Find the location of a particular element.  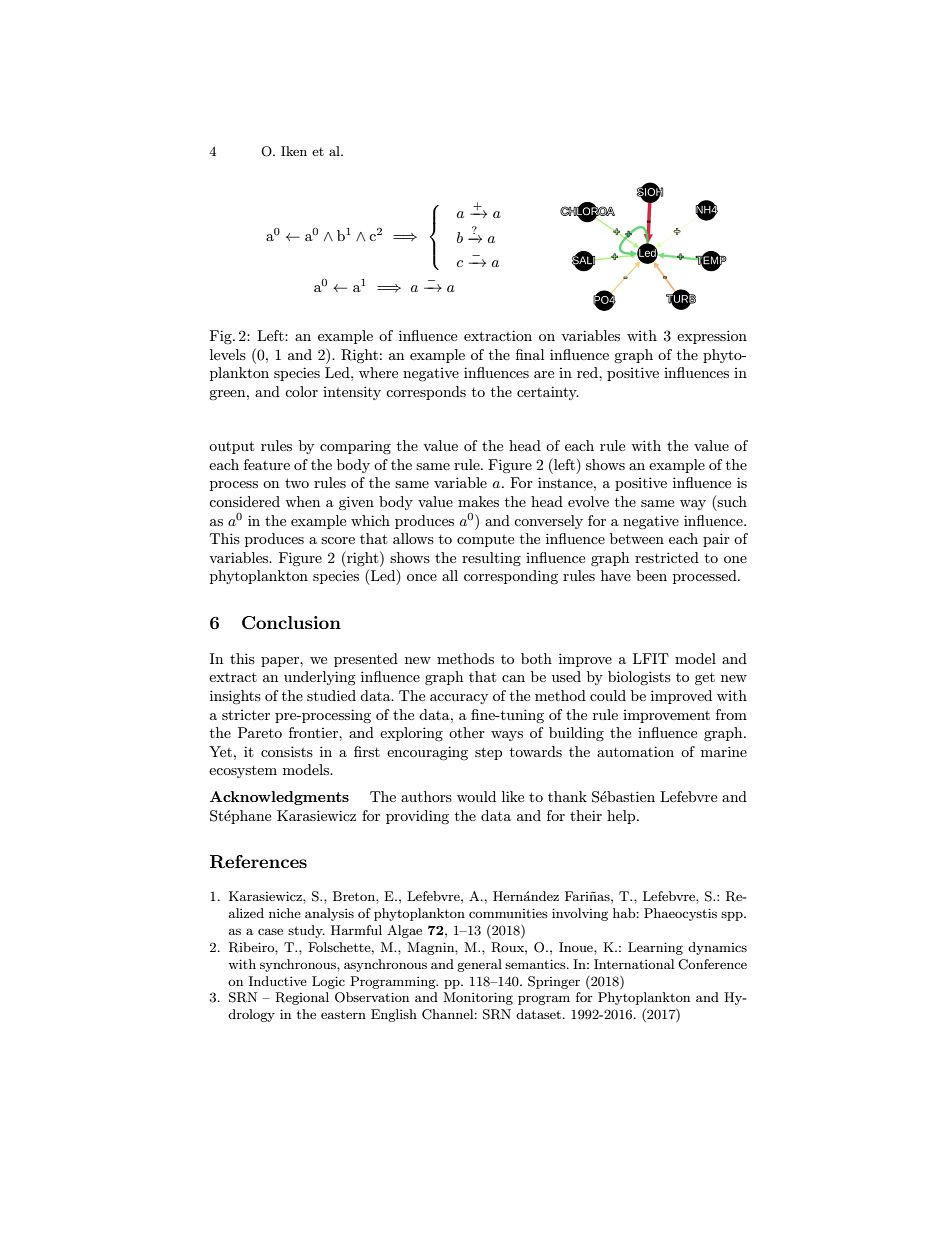

expression is located at coordinates (712, 337).
